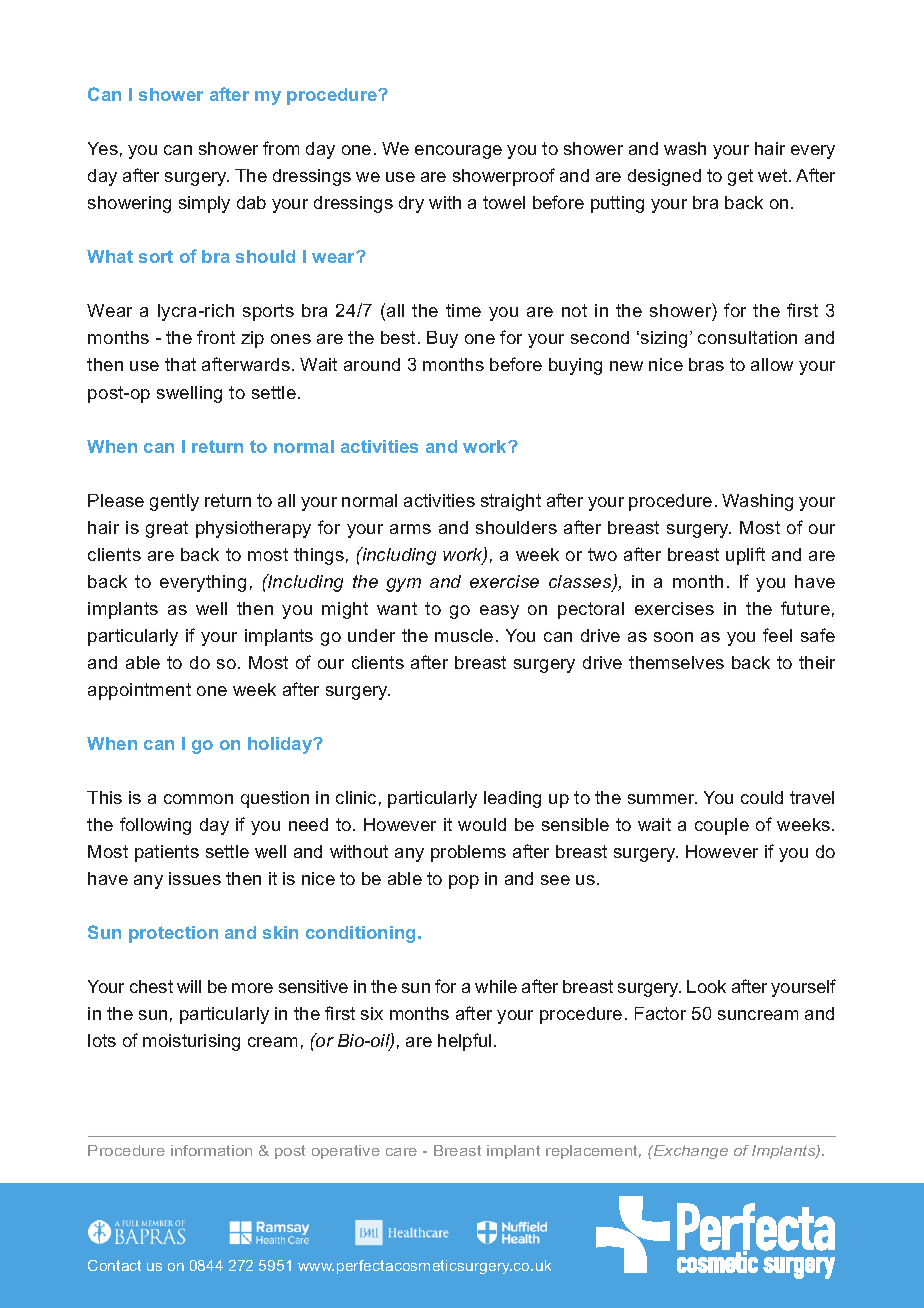  What do you see at coordinates (706, 986) in the screenshot?
I see `Look` at bounding box center [706, 986].
